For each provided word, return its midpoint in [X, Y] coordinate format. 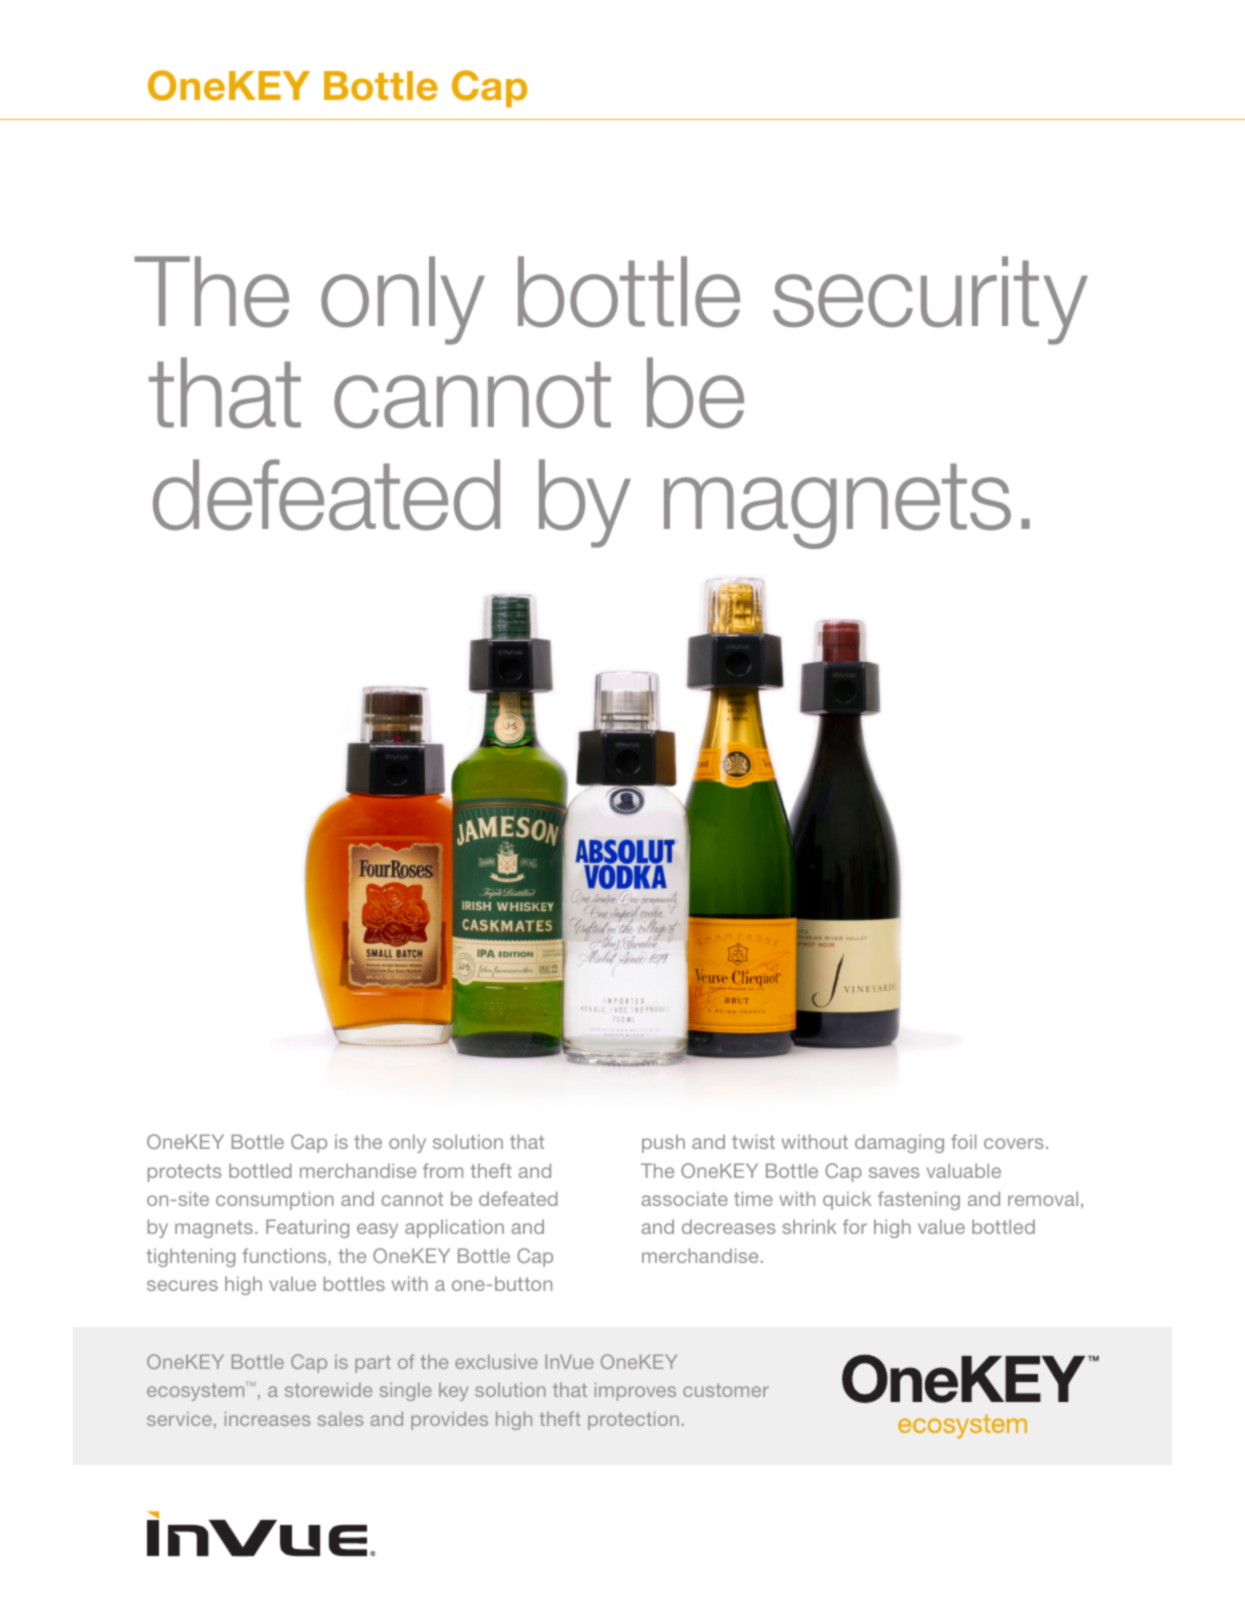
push [663, 1143]
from [443, 1170]
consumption [275, 1200]
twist [753, 1141]
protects [185, 1173]
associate [684, 1198]
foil [963, 1141]
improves [635, 1391]
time [753, 1198]
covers [1014, 1143]
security [930, 300]
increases [267, 1418]
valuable [964, 1170]
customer [726, 1390]
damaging [899, 1143]
